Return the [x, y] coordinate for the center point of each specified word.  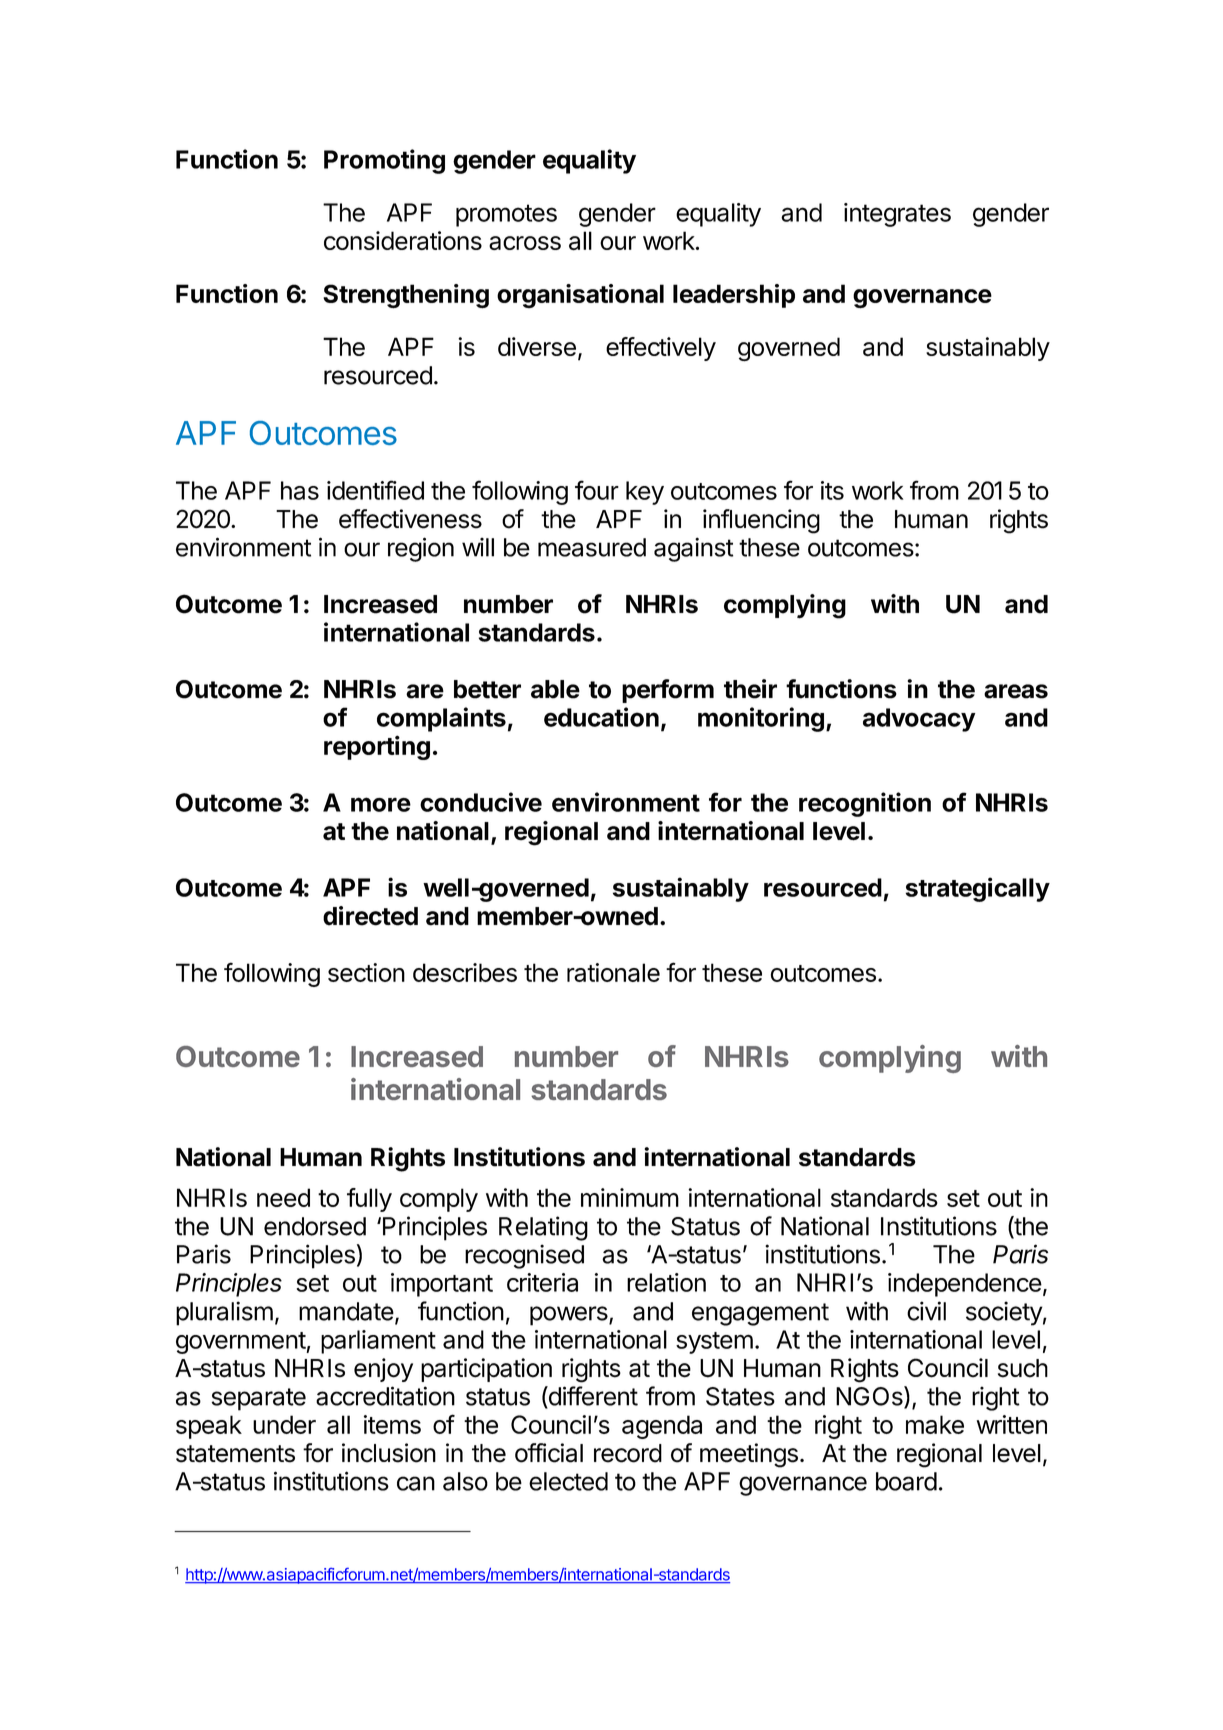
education [601, 717]
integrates [897, 215]
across [525, 243]
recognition [865, 804]
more [381, 804]
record [628, 1453]
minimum [630, 1197]
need [283, 1197]
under [284, 1424]
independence [965, 1285]
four [597, 490]
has [300, 490]
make [935, 1424]
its [832, 490]
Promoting [384, 161]
